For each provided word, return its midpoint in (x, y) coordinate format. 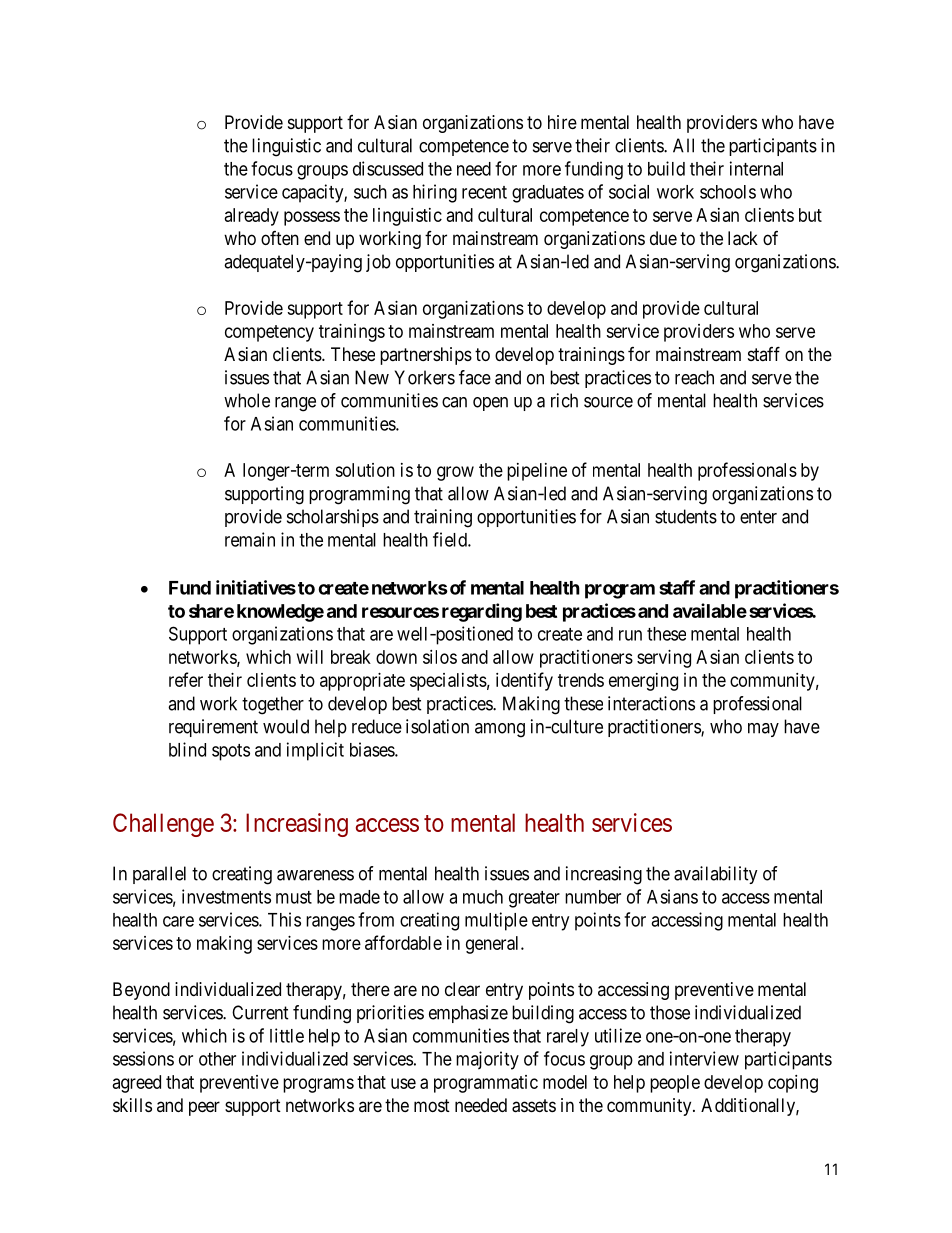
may (763, 730)
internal (756, 168)
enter (758, 517)
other (217, 1059)
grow (455, 473)
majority (487, 1060)
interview (704, 1058)
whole (247, 400)
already (252, 217)
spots (231, 752)
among (500, 730)
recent (484, 192)
